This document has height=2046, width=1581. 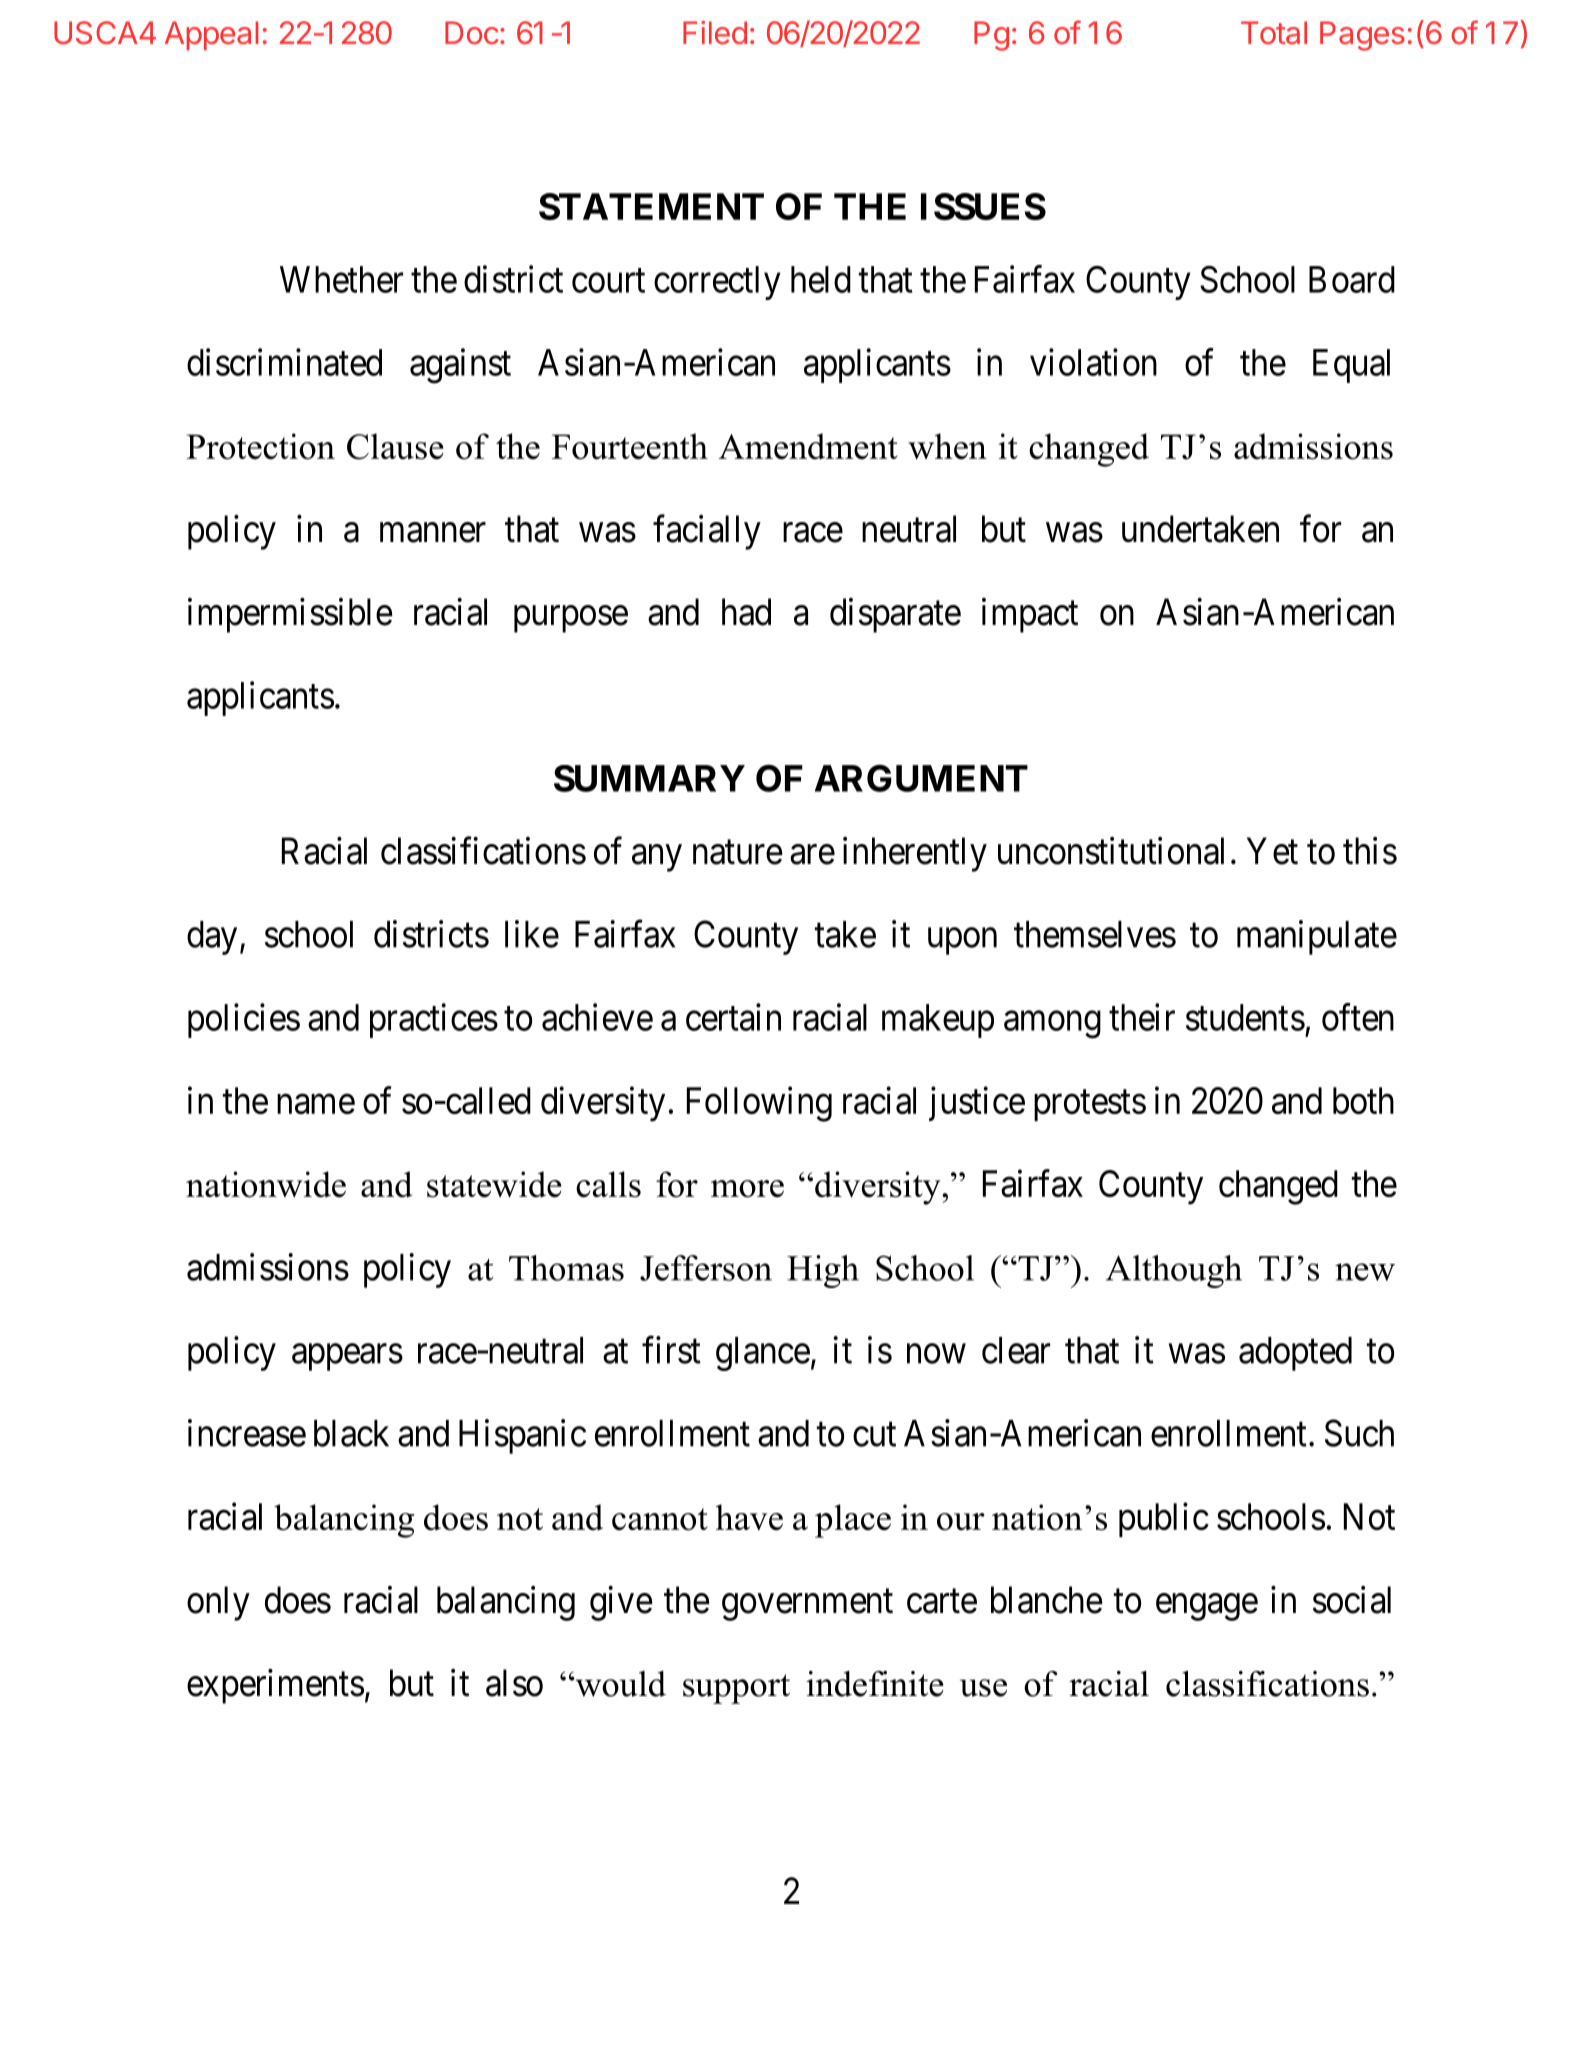 I want to click on Doc, so click(x=471, y=32).
